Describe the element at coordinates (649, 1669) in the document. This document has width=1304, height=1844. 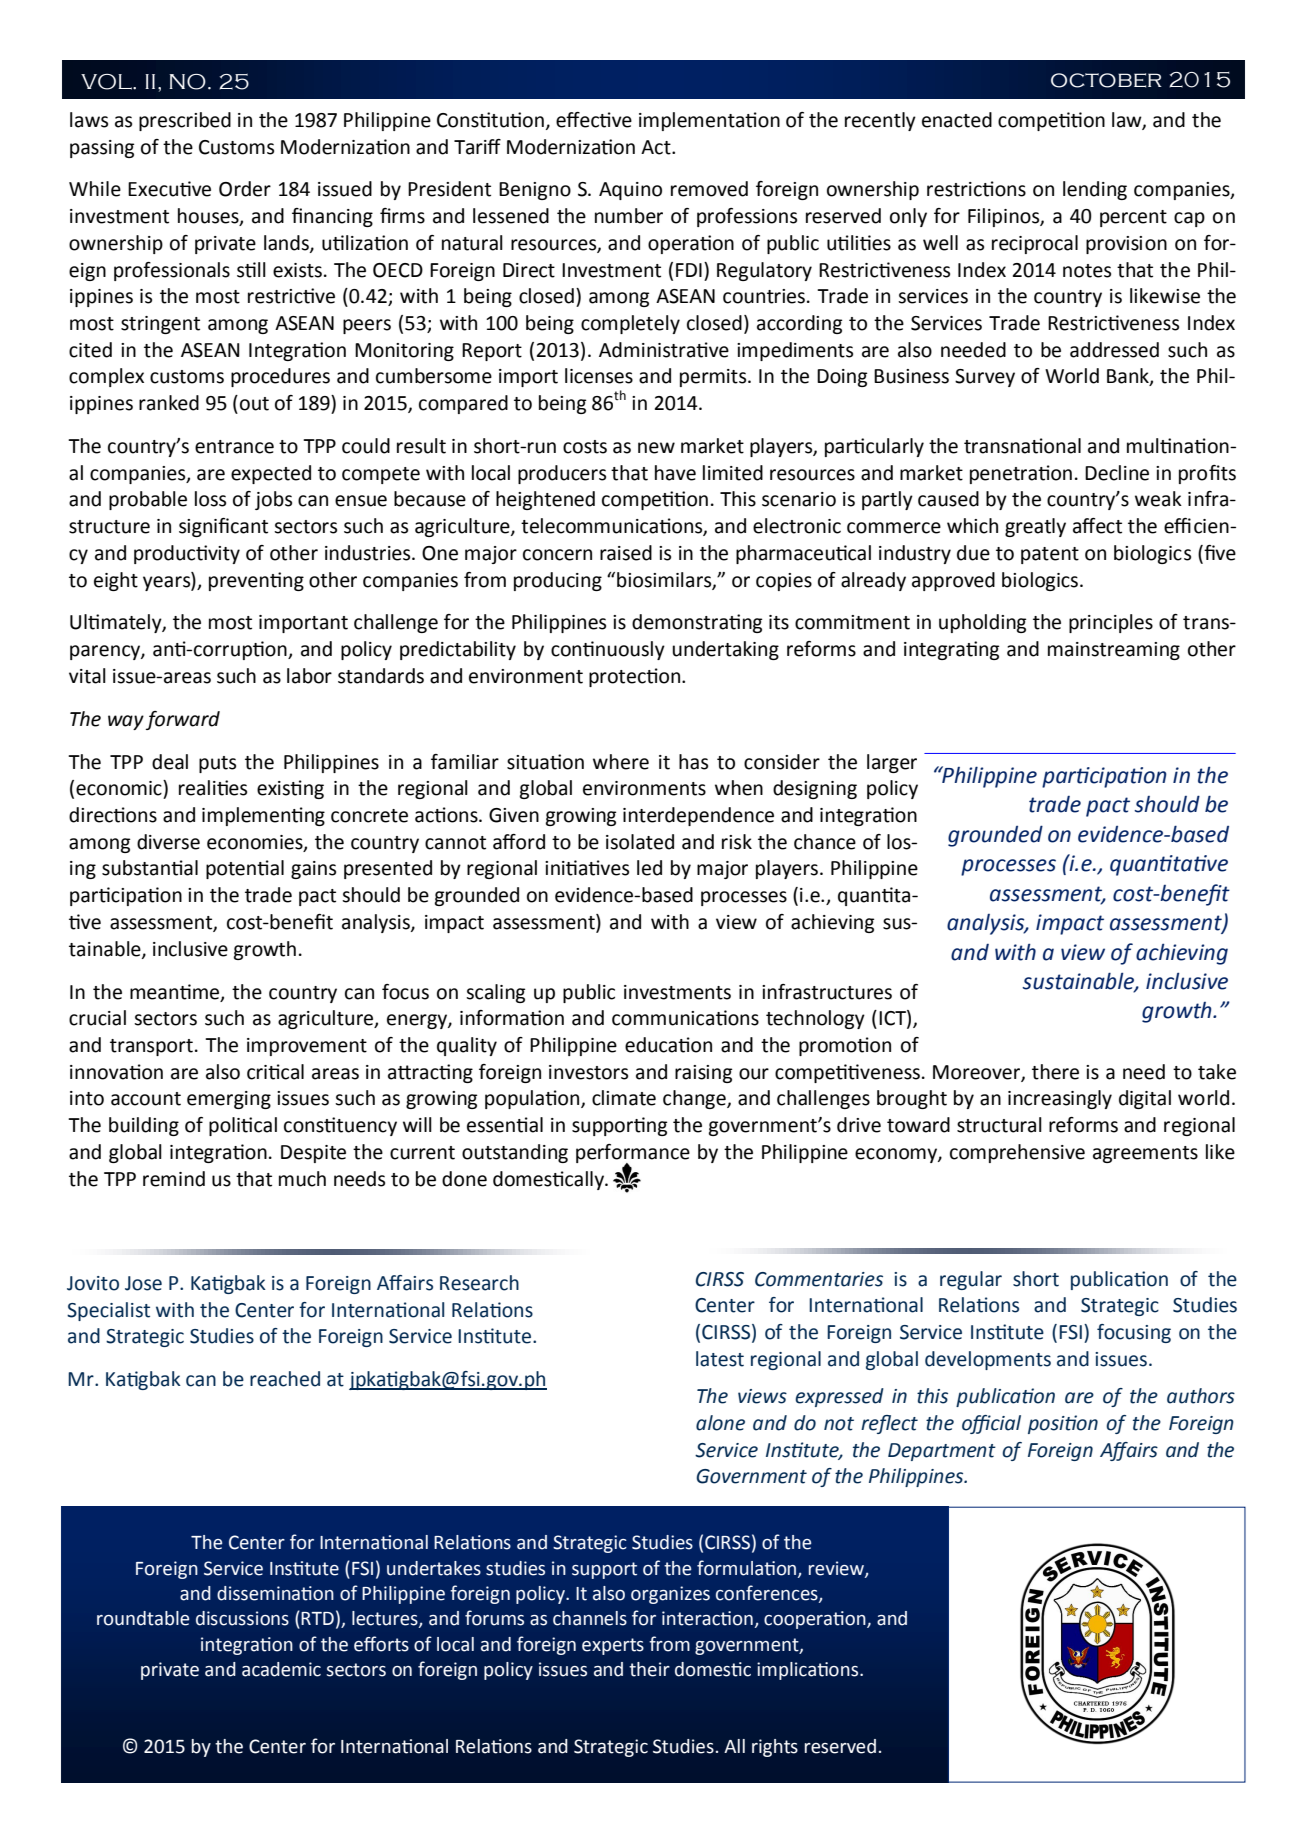
I see `their` at that location.
